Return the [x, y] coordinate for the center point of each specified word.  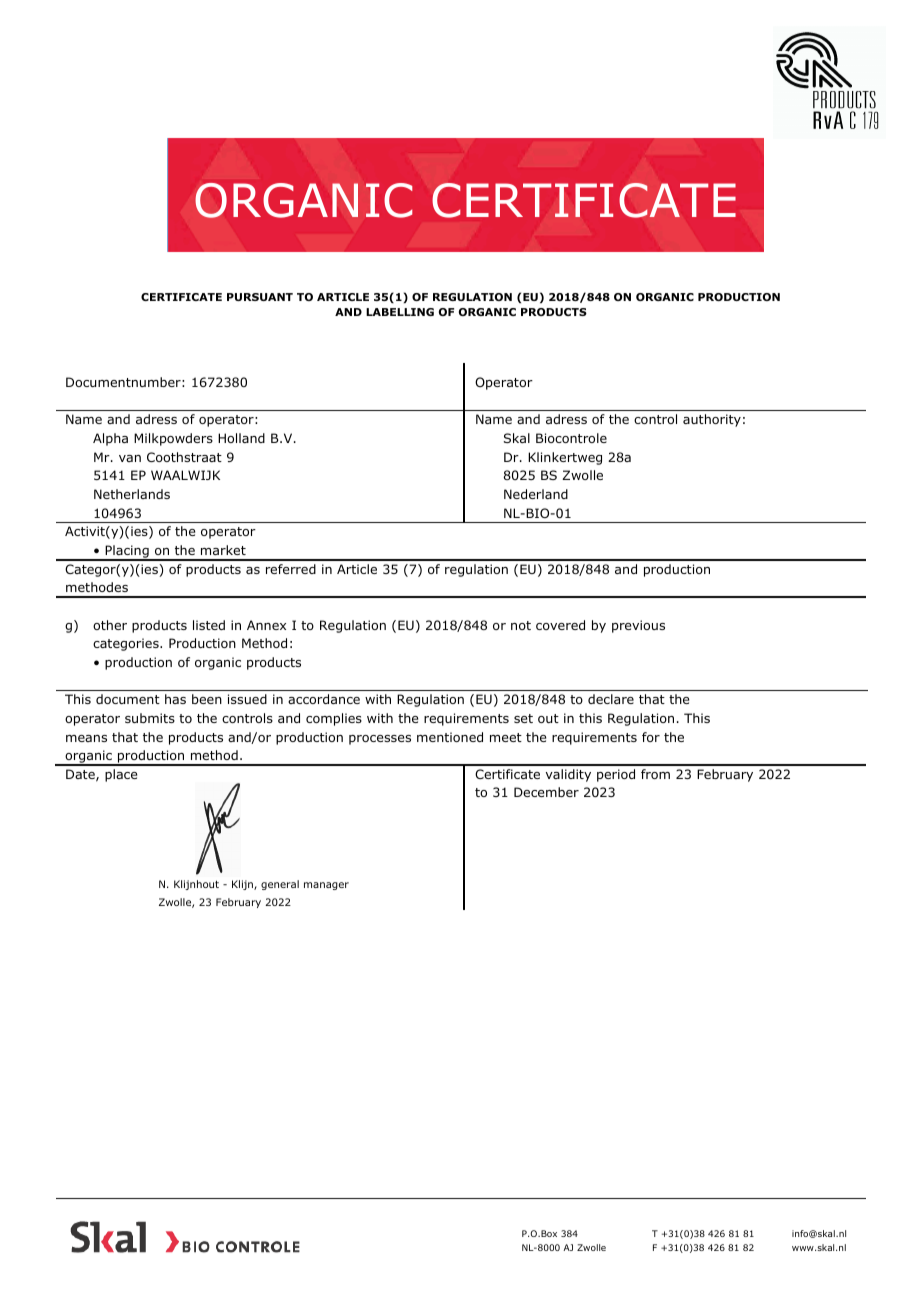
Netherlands [132, 494]
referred [291, 569]
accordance [324, 699]
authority [712, 420]
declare [611, 699]
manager [326, 886]
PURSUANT [260, 297]
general [280, 885]
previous [638, 626]
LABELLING [400, 312]
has [175, 699]
